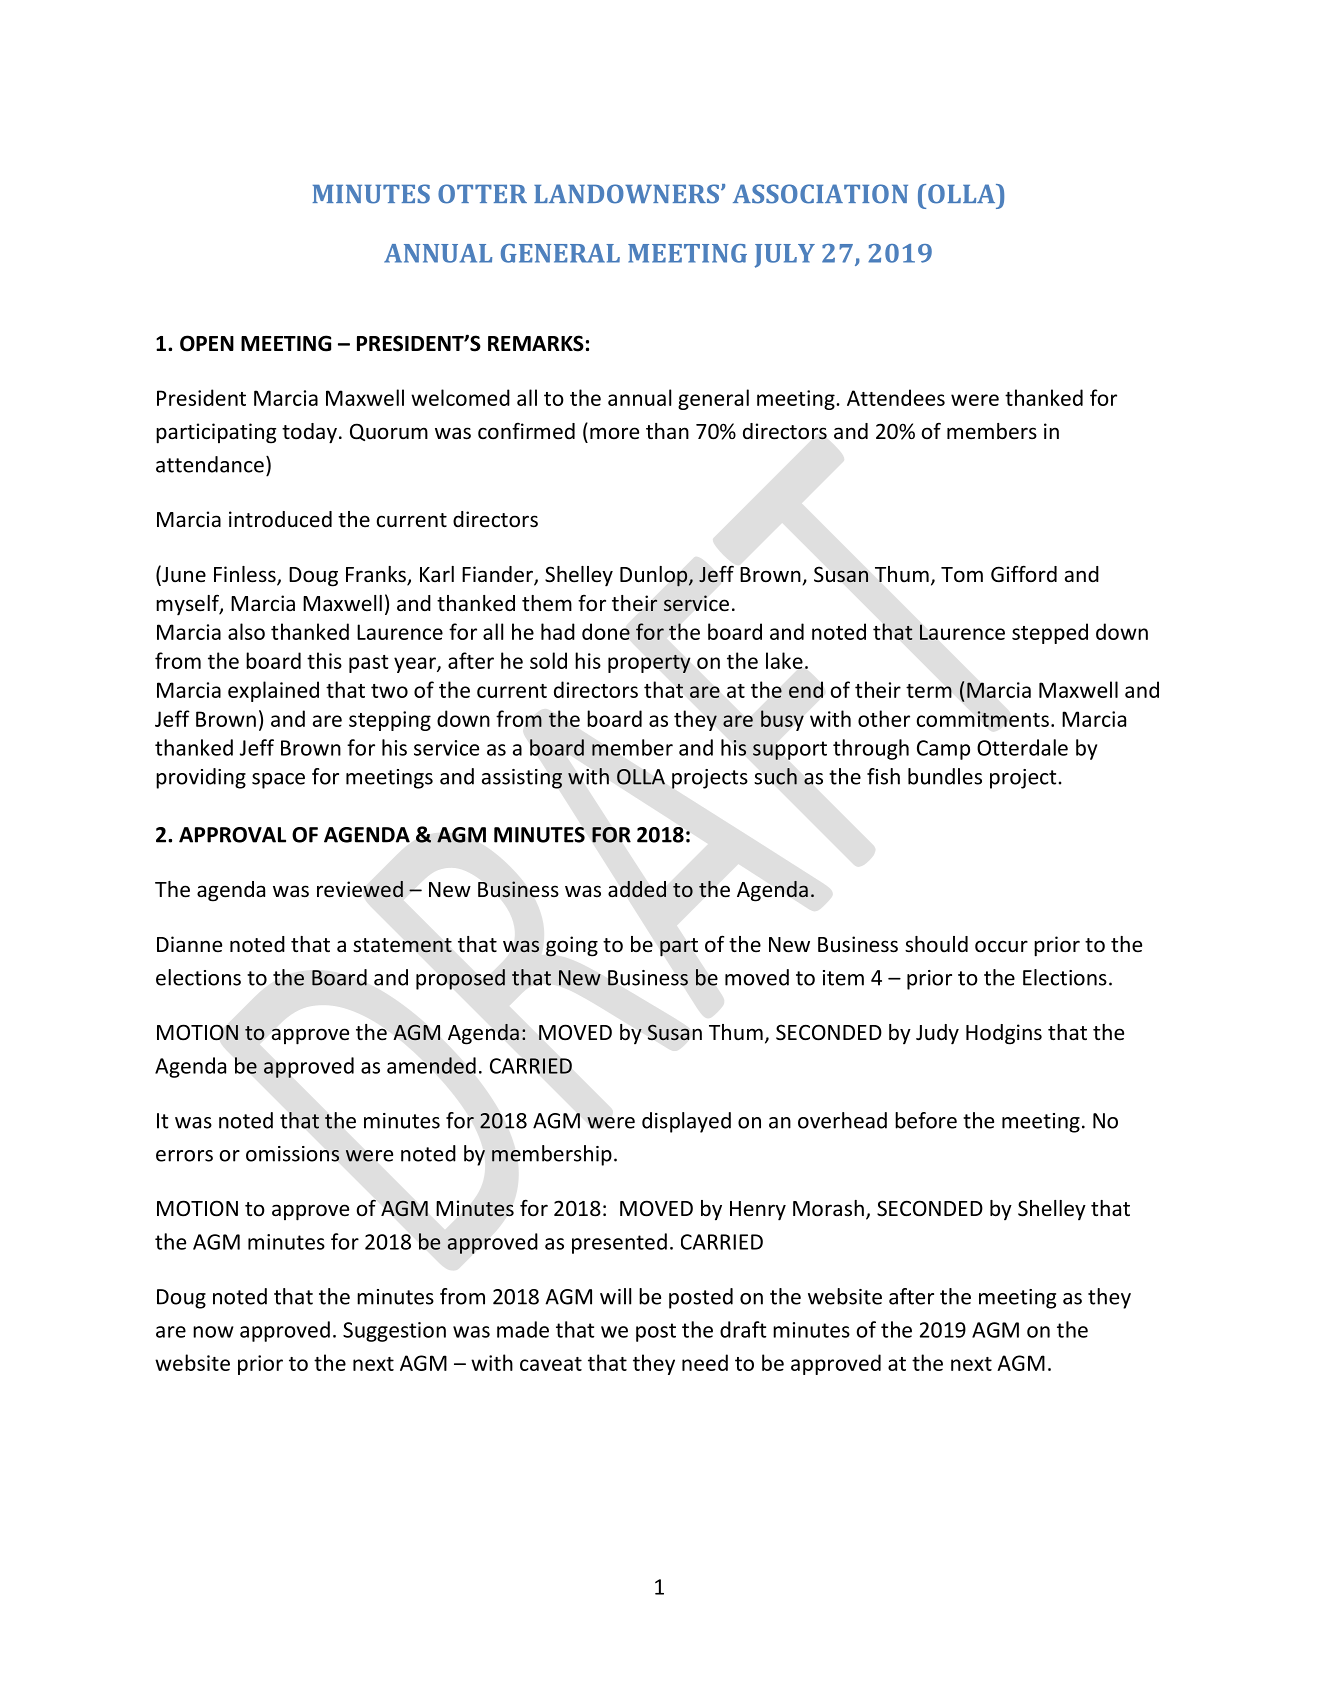 Image resolution: width=1318 pixels, height=1706 pixels. What do you see at coordinates (246, 575) in the document?
I see `Finless` at bounding box center [246, 575].
